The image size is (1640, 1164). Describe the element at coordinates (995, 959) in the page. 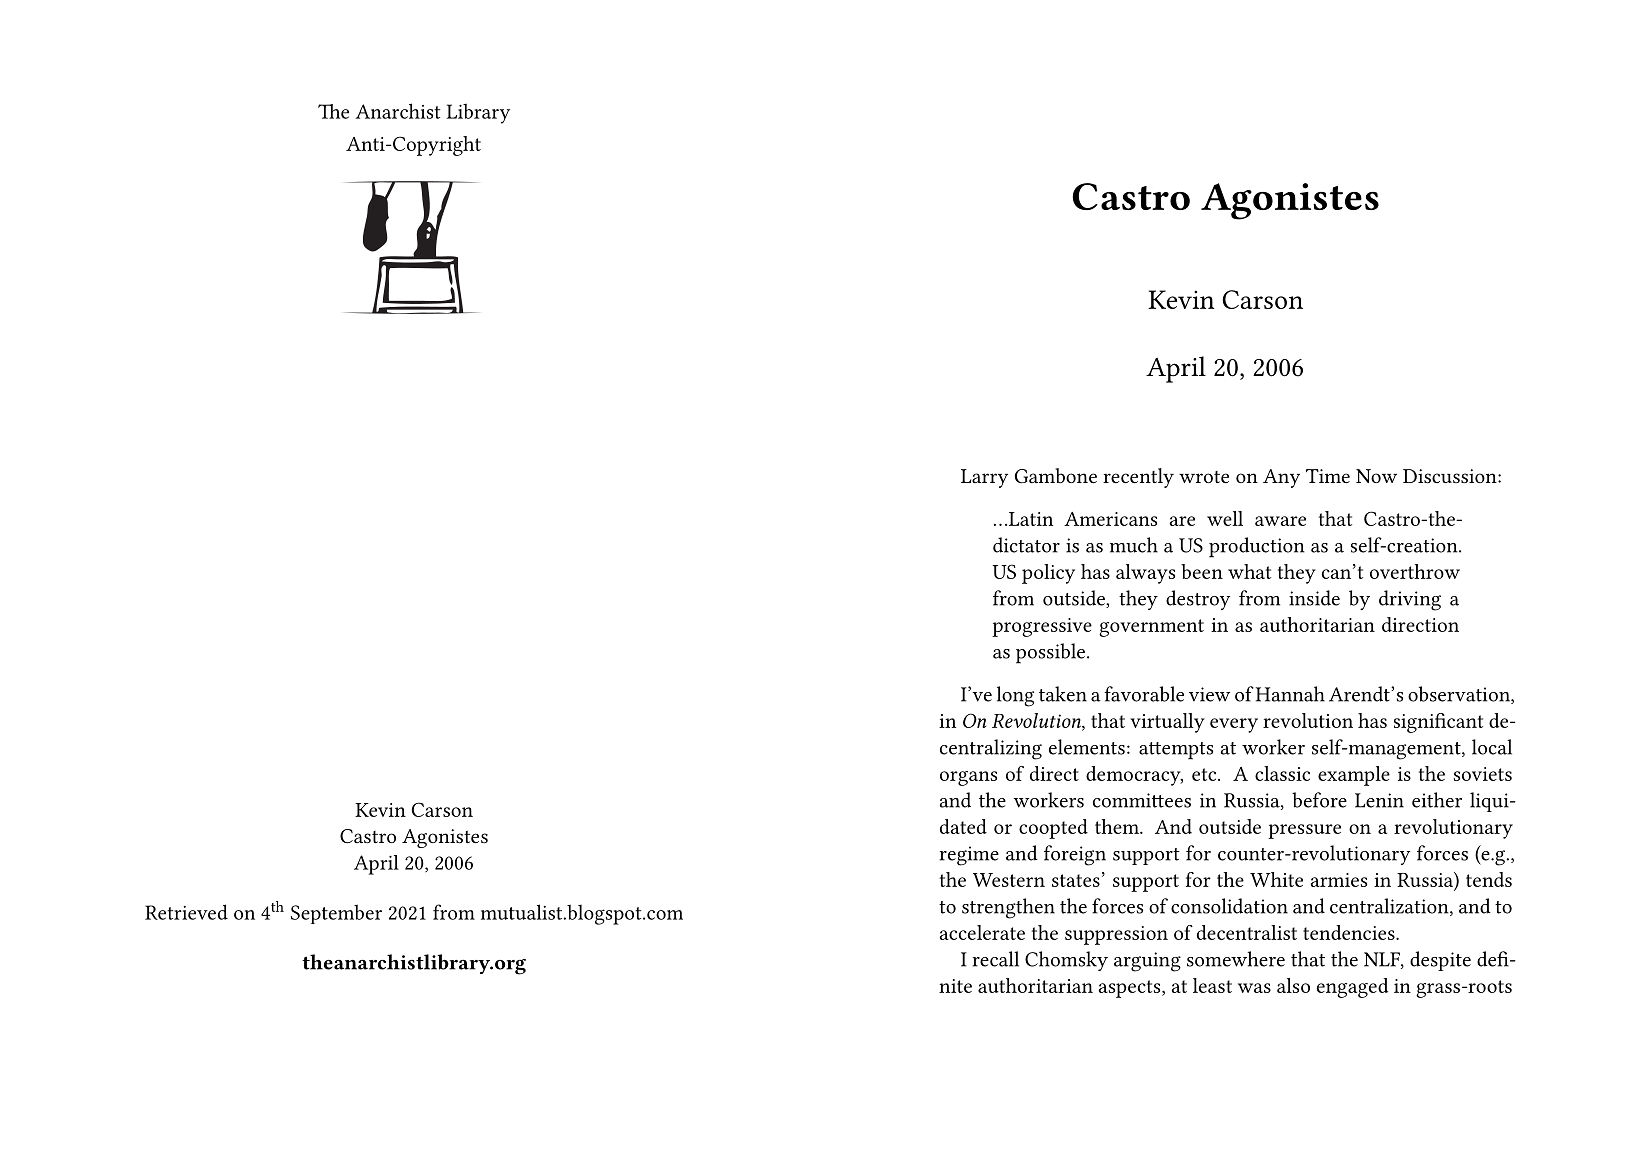

I see `recall` at that location.
